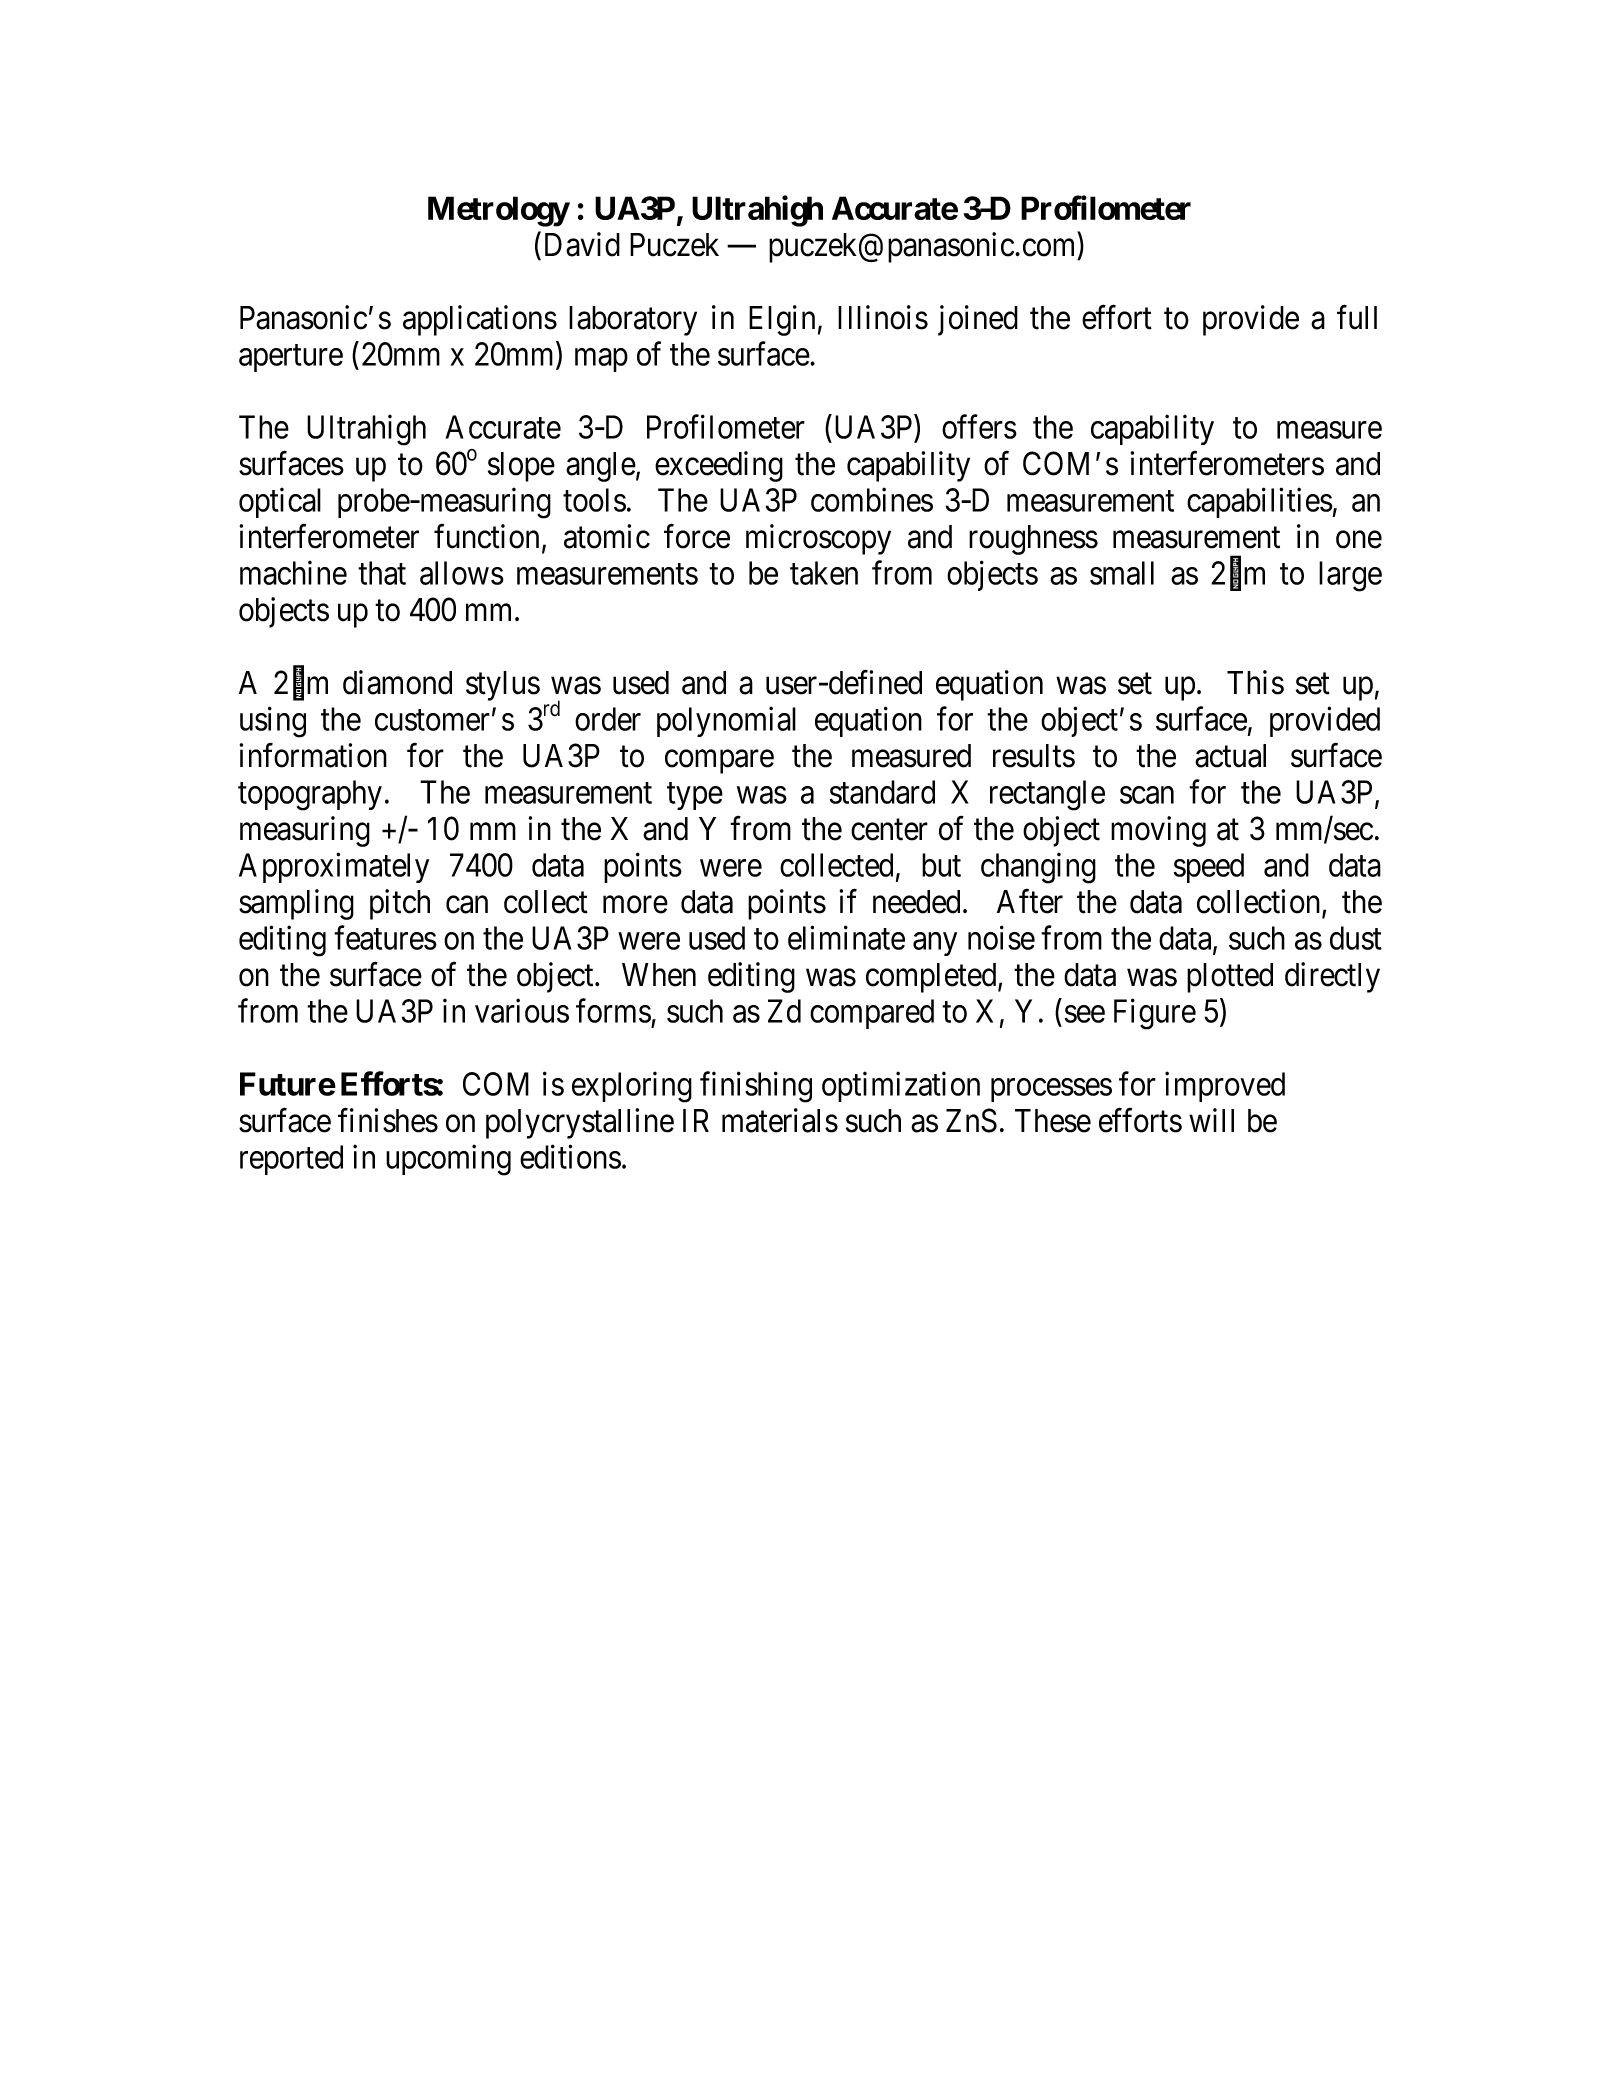 This screenshot has height=2095, width=1619. What do you see at coordinates (1209, 868) in the screenshot?
I see `speed` at bounding box center [1209, 868].
